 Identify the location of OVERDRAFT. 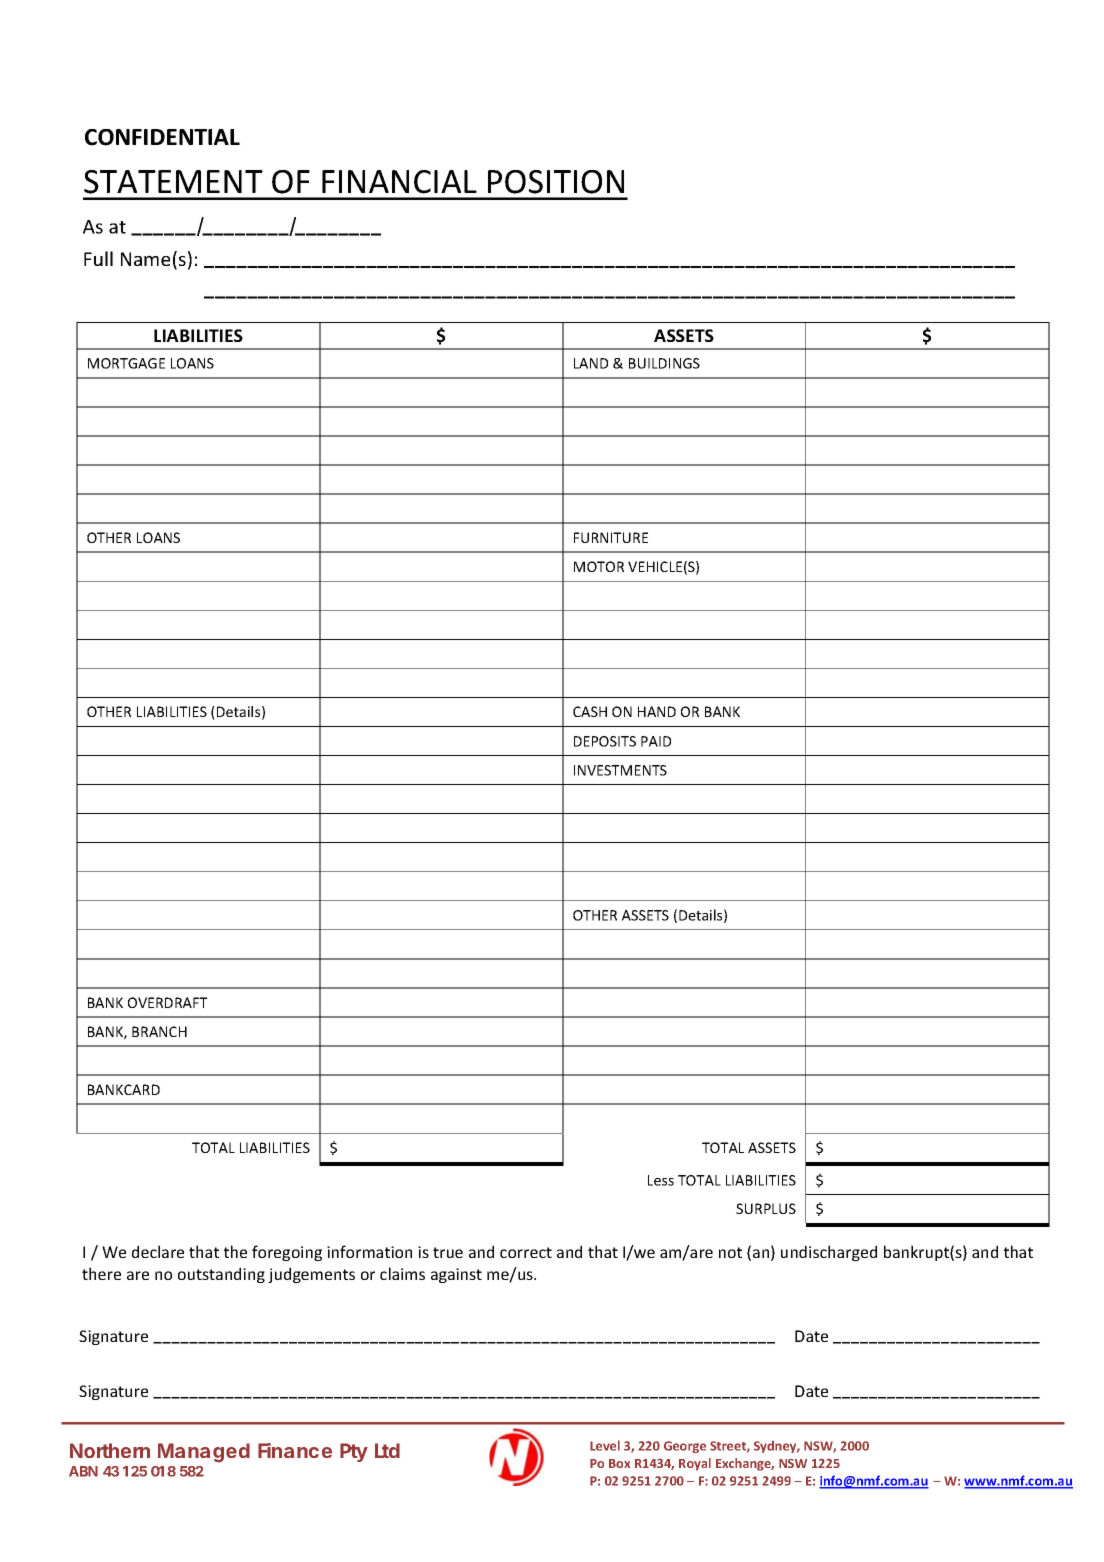
(168, 1002).
